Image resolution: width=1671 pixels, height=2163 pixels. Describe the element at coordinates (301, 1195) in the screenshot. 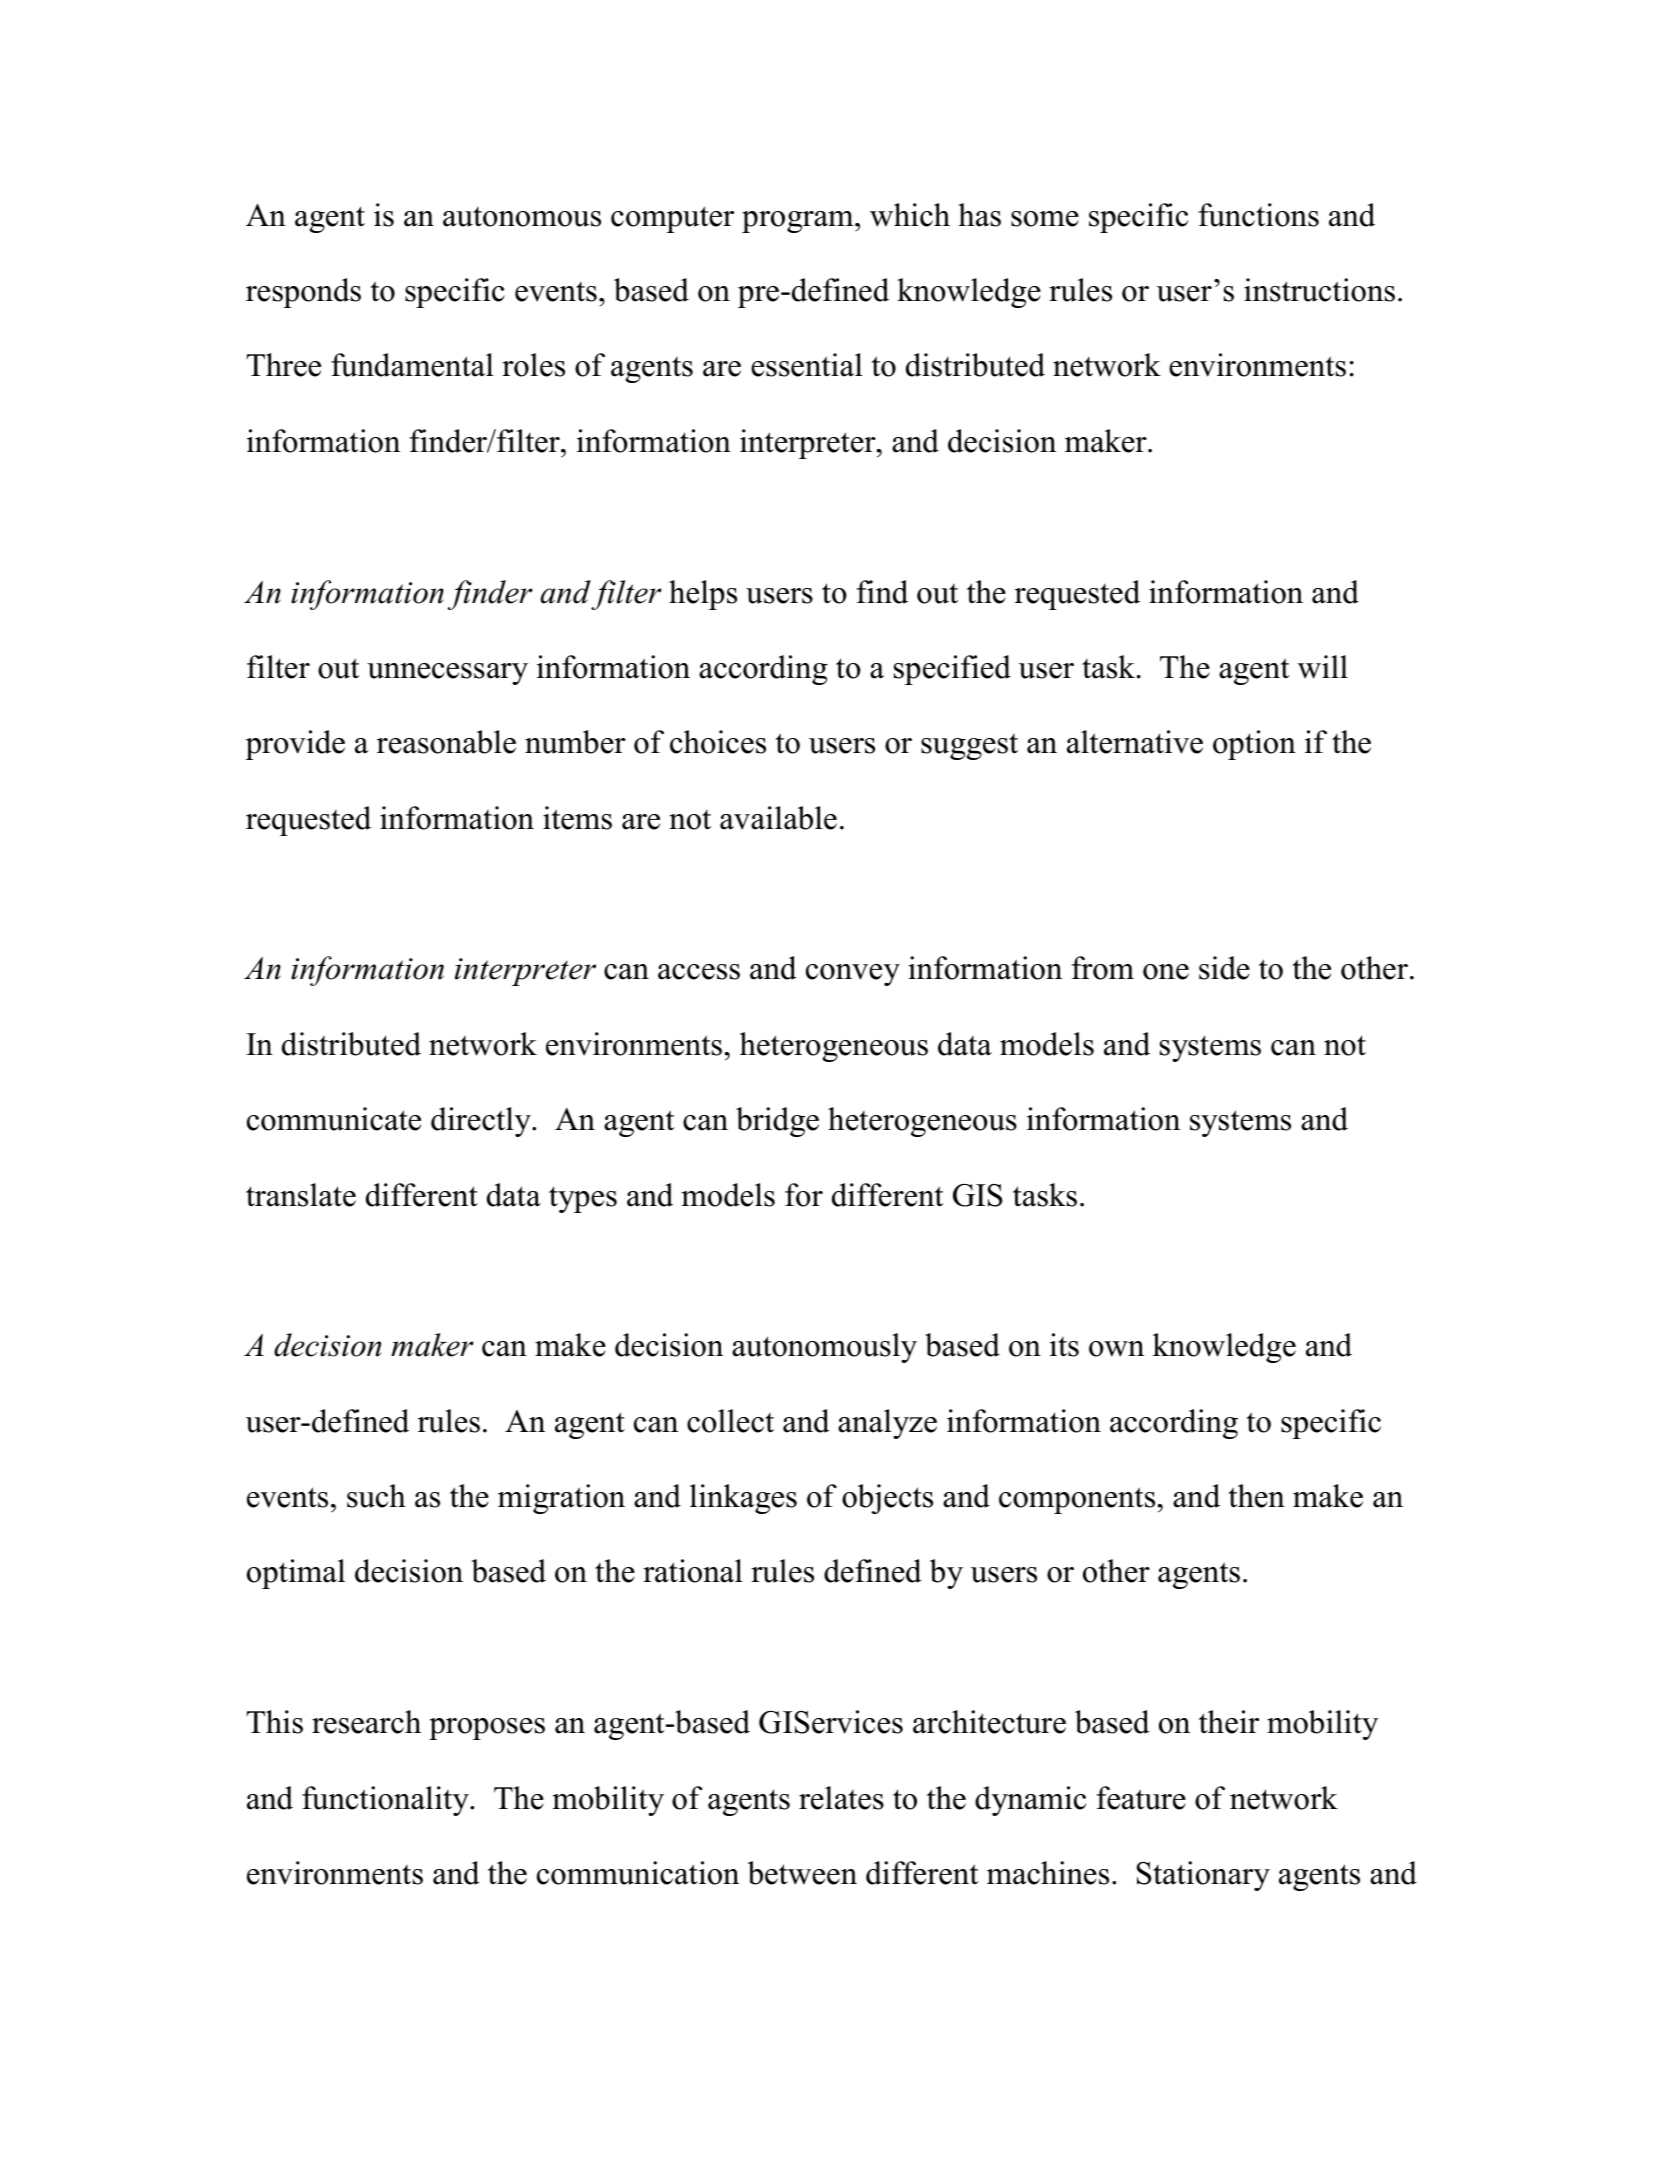

I see `translate` at that location.
